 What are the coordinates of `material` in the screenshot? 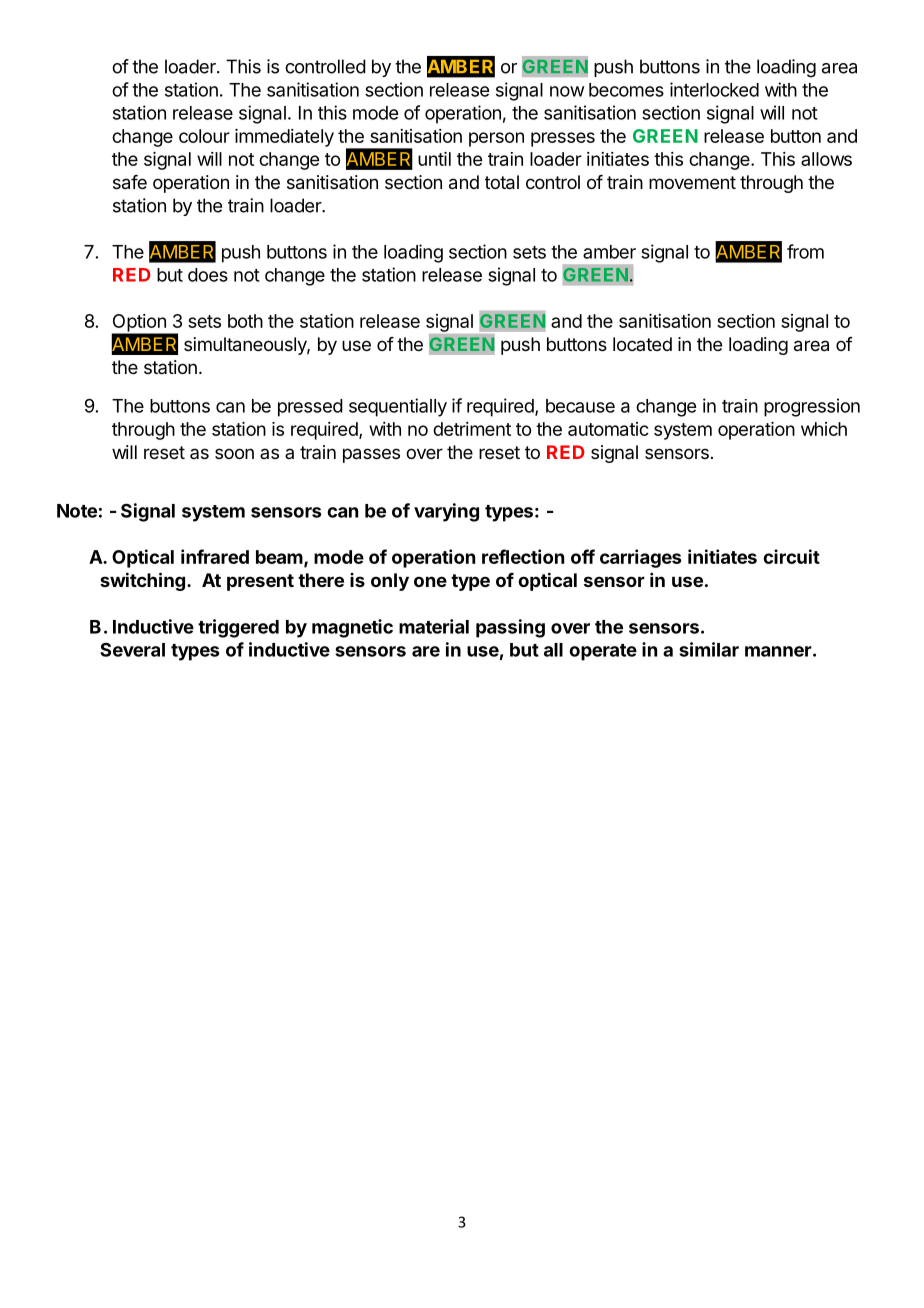 It's located at (434, 626).
